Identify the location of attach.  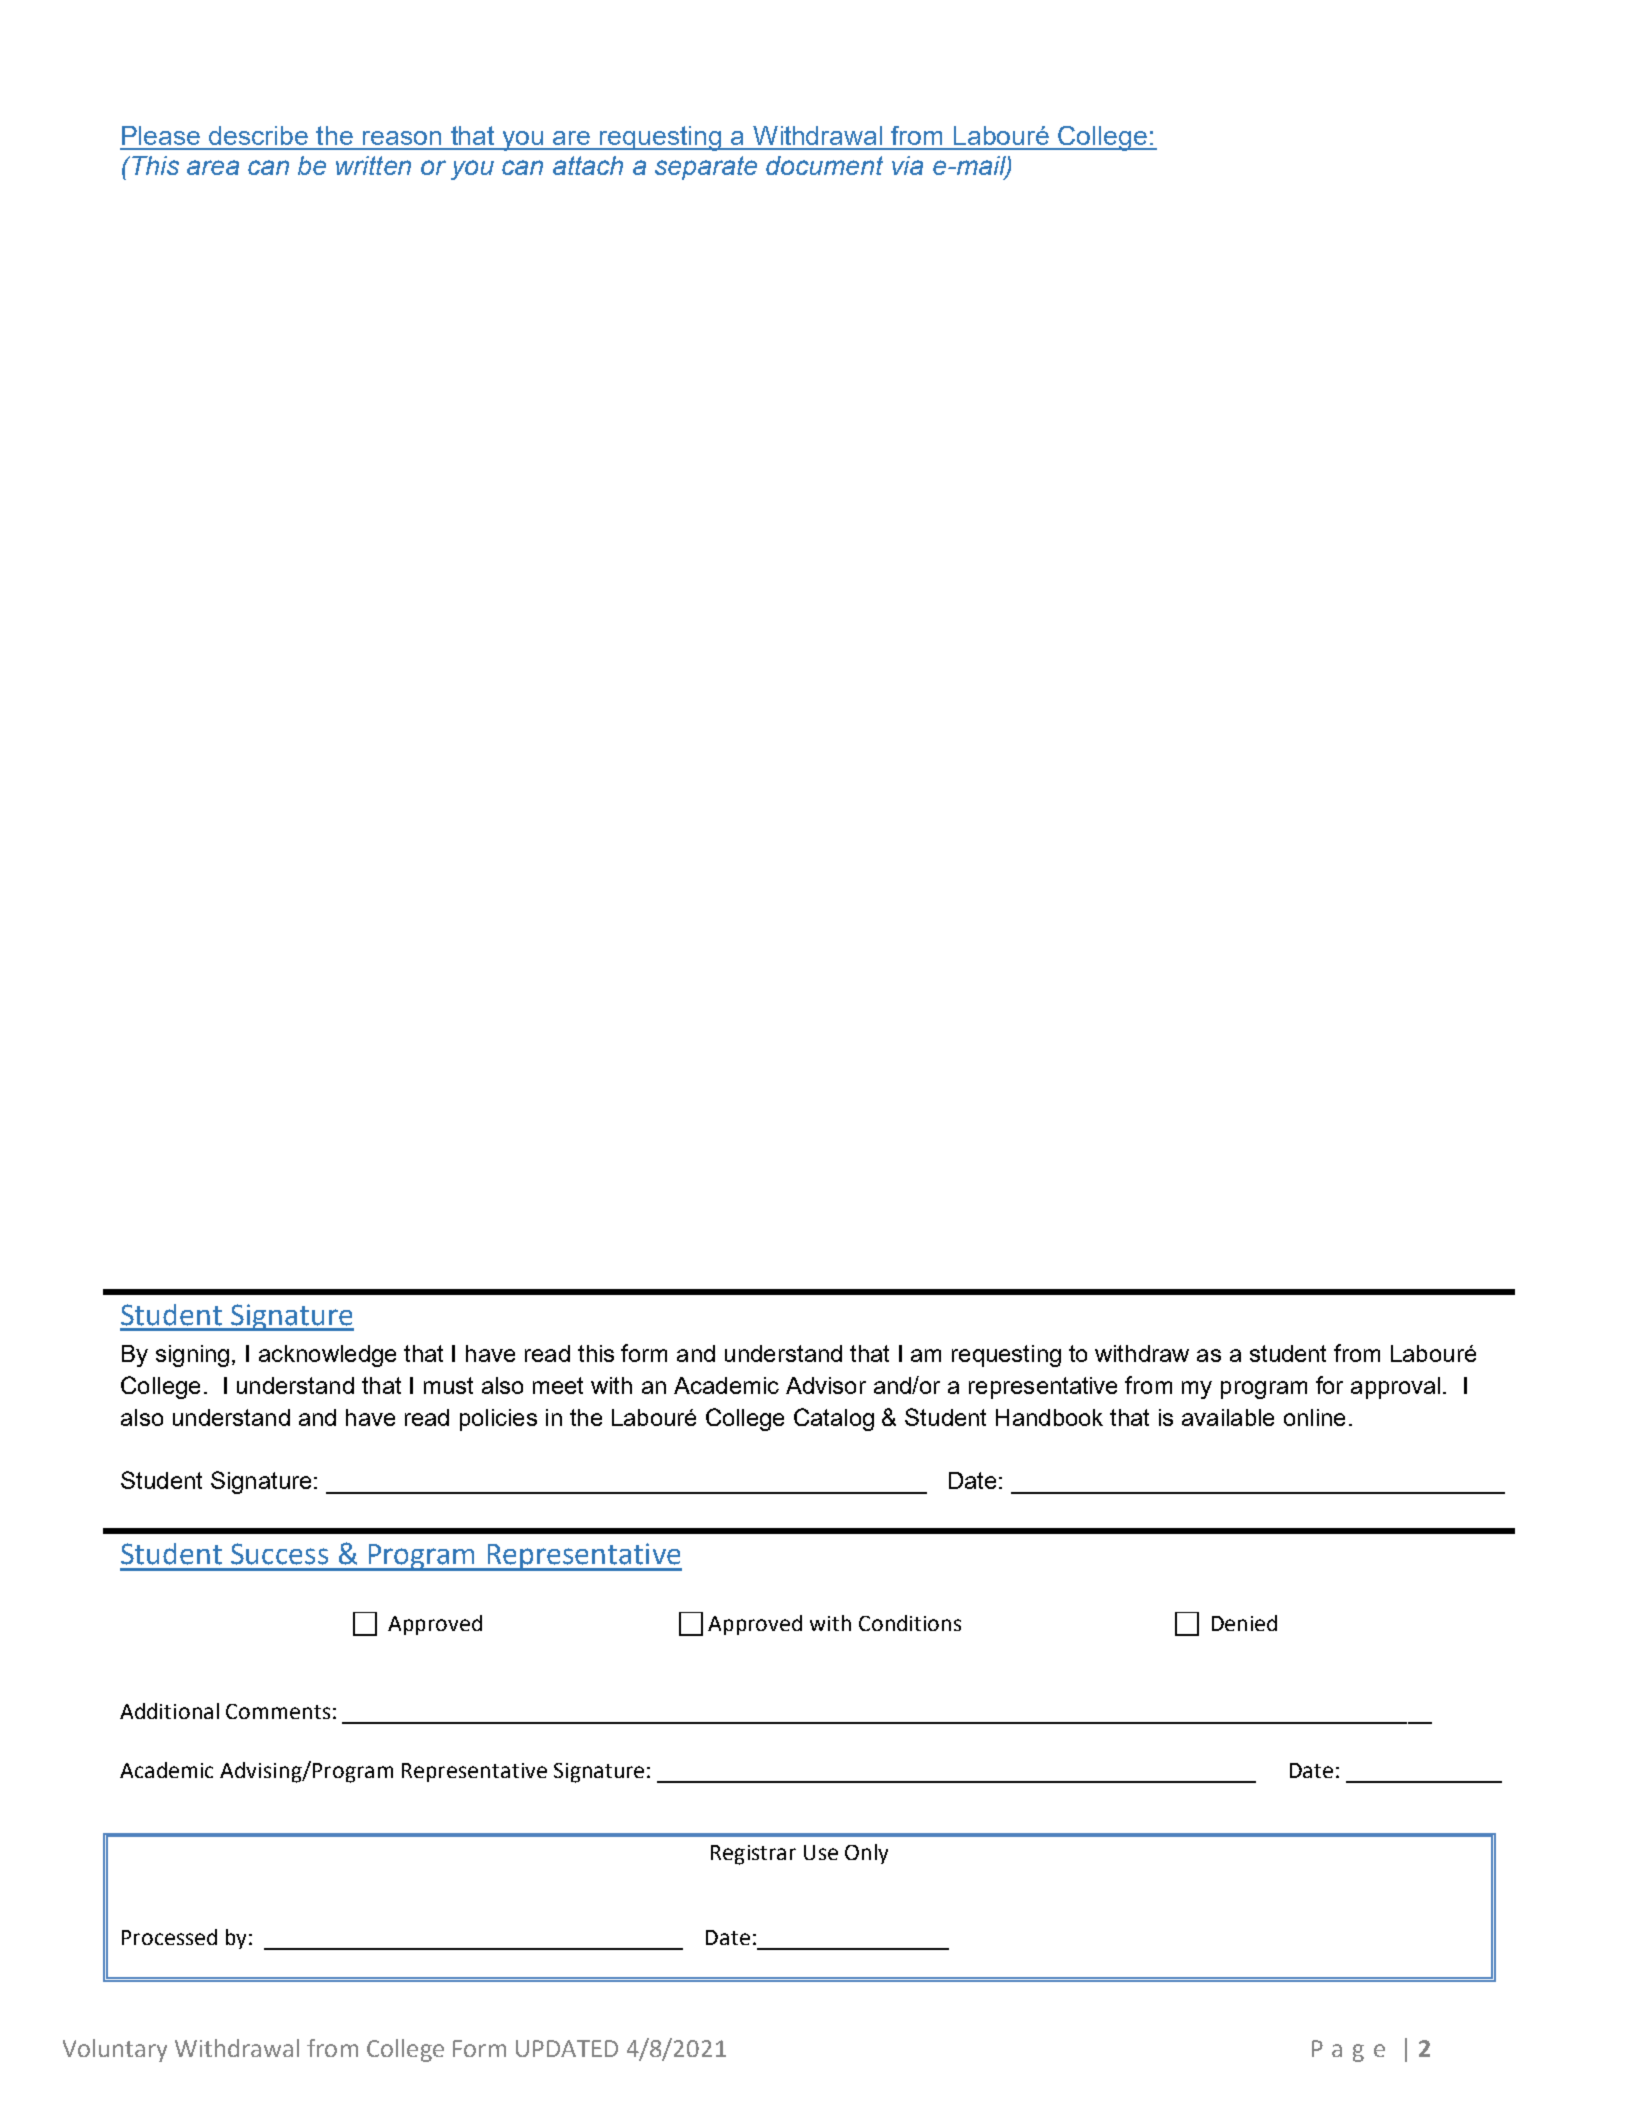
(588, 165).
